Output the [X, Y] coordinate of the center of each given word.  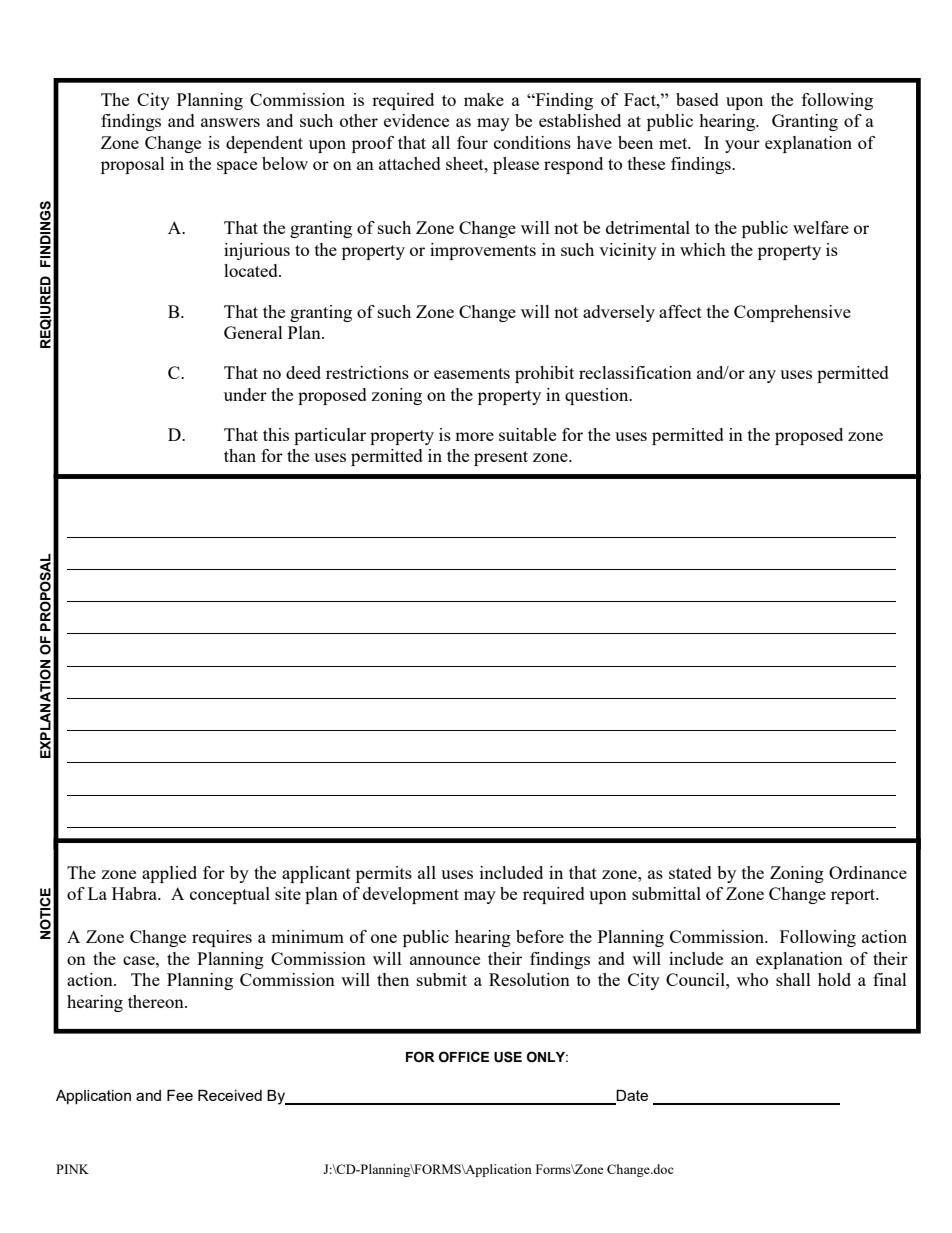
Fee [180, 1095]
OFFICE [464, 1057]
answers [230, 122]
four [472, 142]
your [742, 146]
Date [631, 1097]
